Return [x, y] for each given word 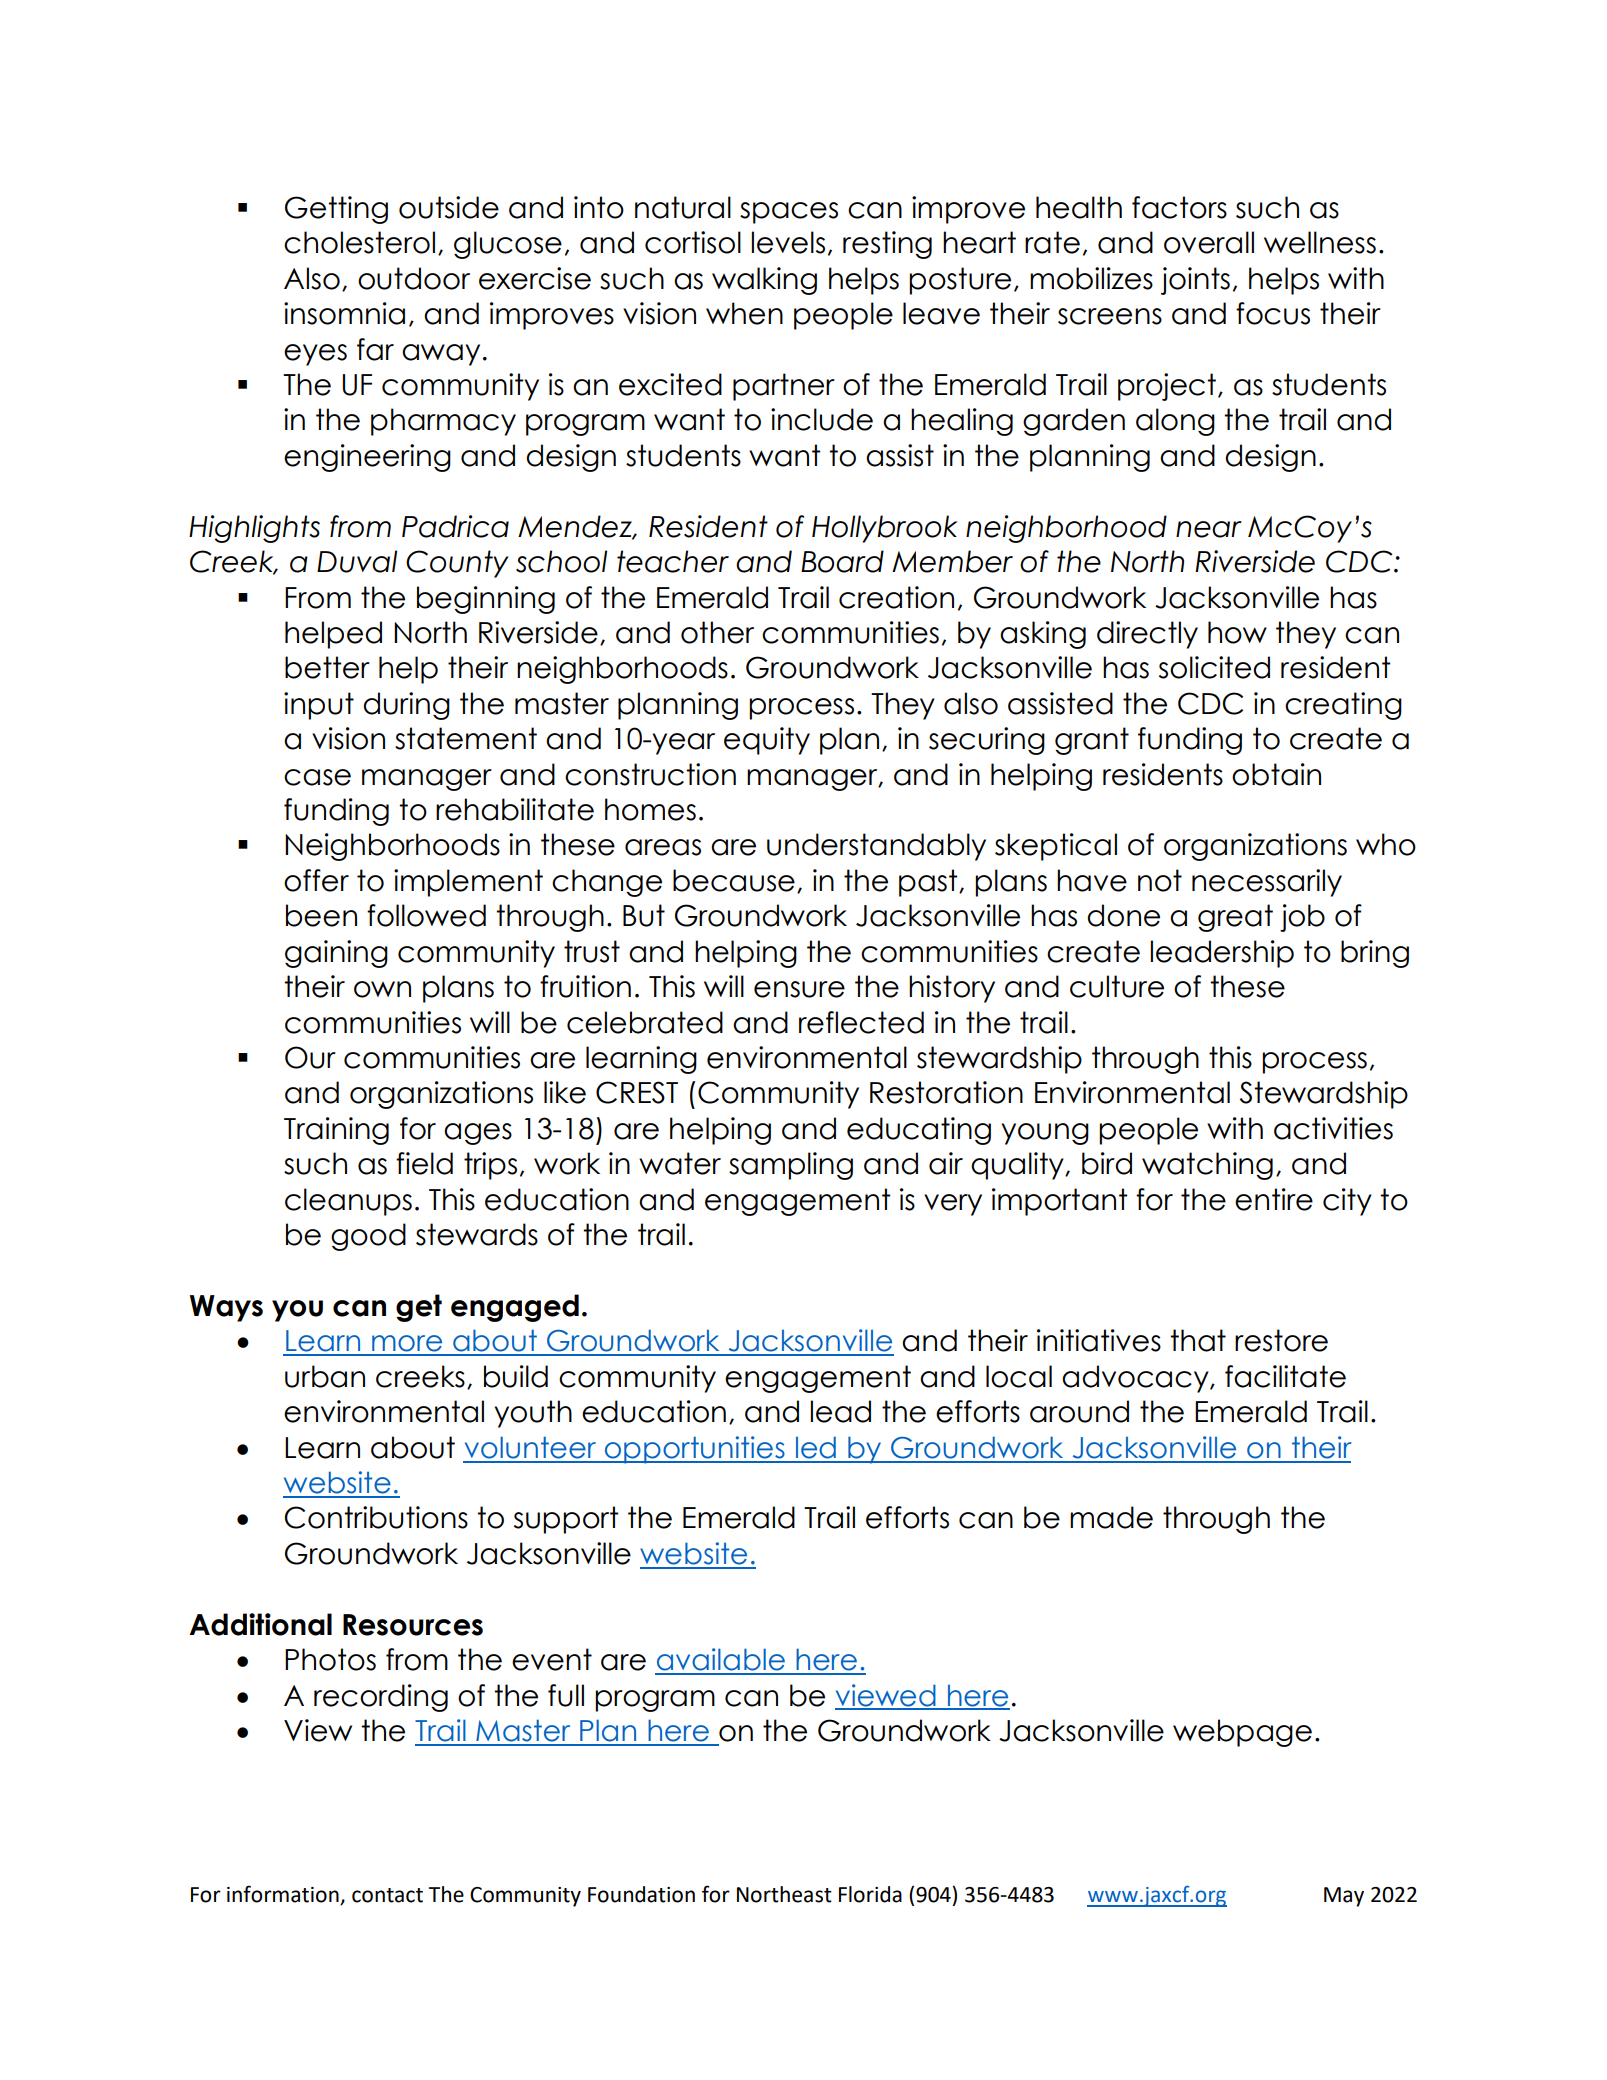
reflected [861, 1022]
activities [1333, 1128]
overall [1209, 242]
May [1344, 1897]
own [382, 989]
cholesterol [359, 242]
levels [788, 242]
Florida [870, 1894]
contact [387, 1895]
